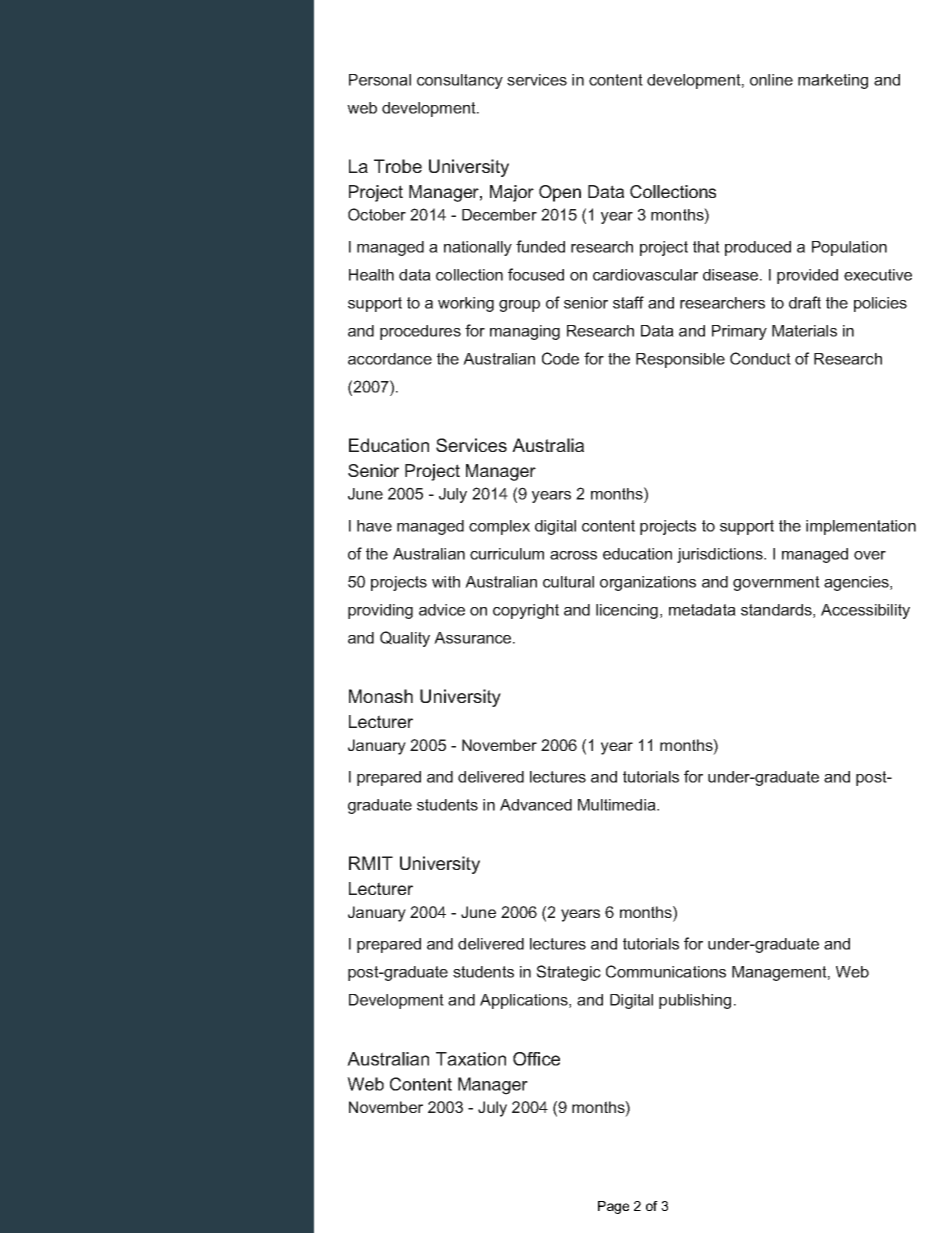 The height and width of the screenshot is (1233, 952). What do you see at coordinates (460, 81) in the screenshot?
I see `consultancy` at bounding box center [460, 81].
